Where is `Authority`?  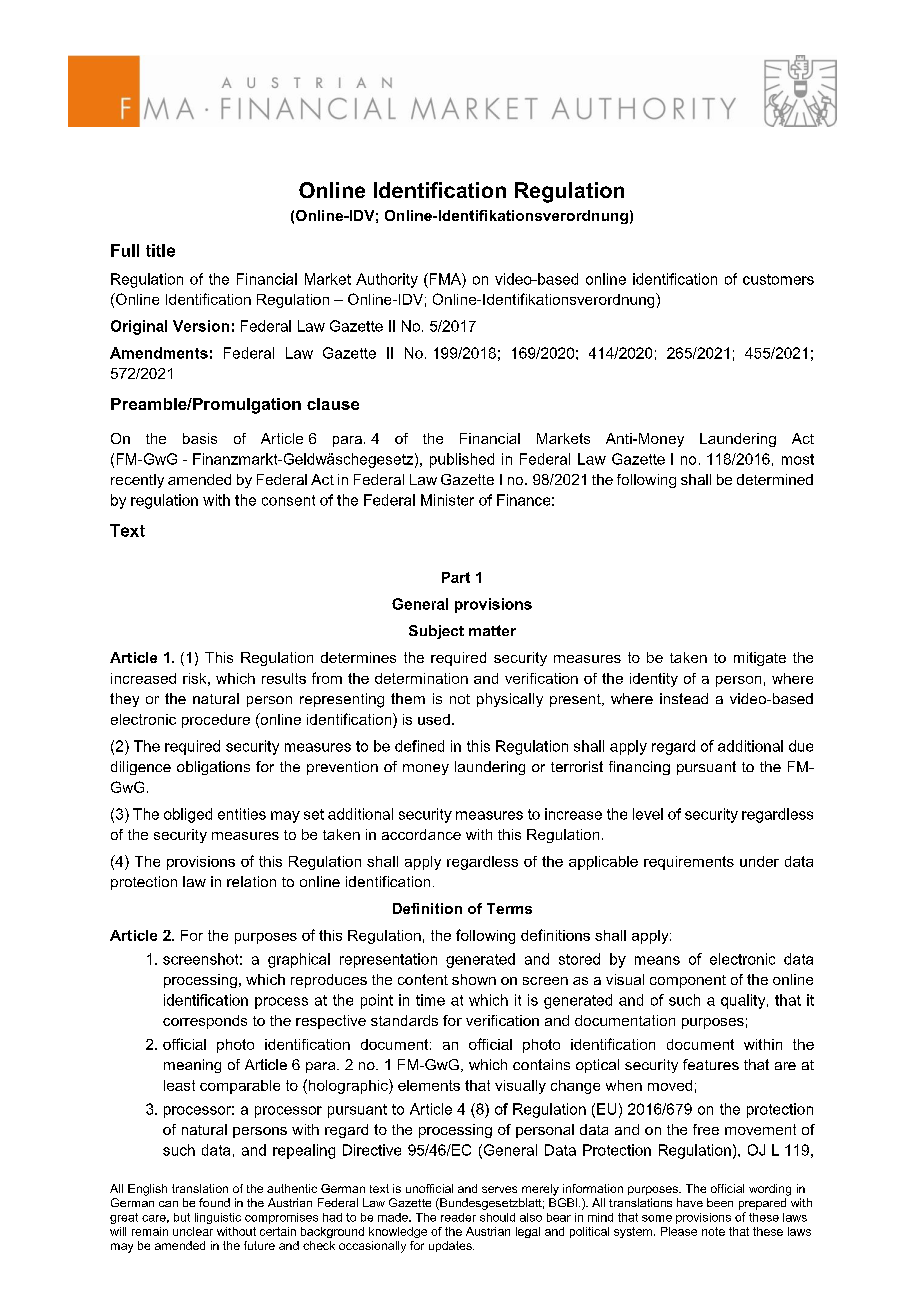 Authority is located at coordinates (387, 280).
